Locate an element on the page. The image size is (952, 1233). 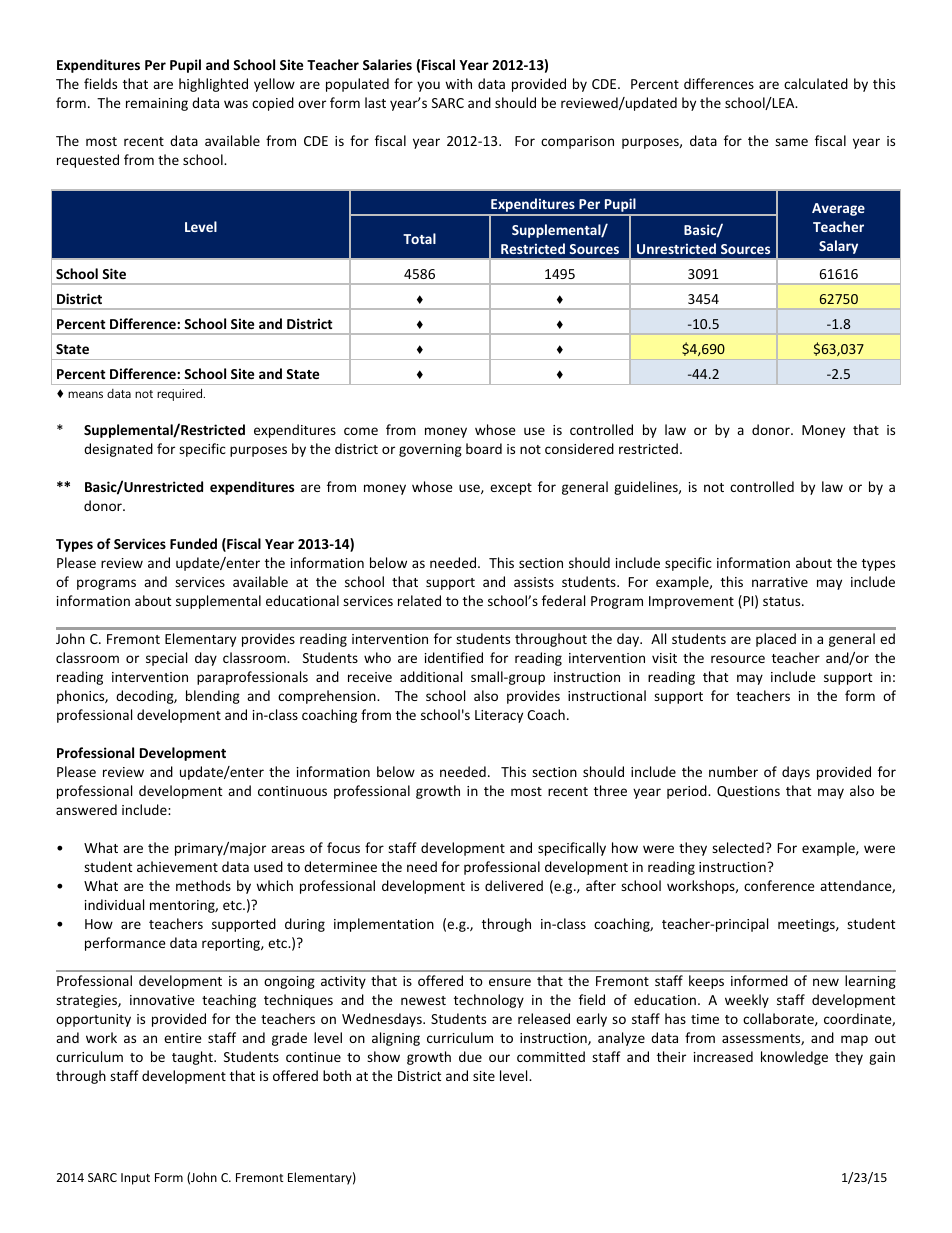
due is located at coordinates (470, 1056).
